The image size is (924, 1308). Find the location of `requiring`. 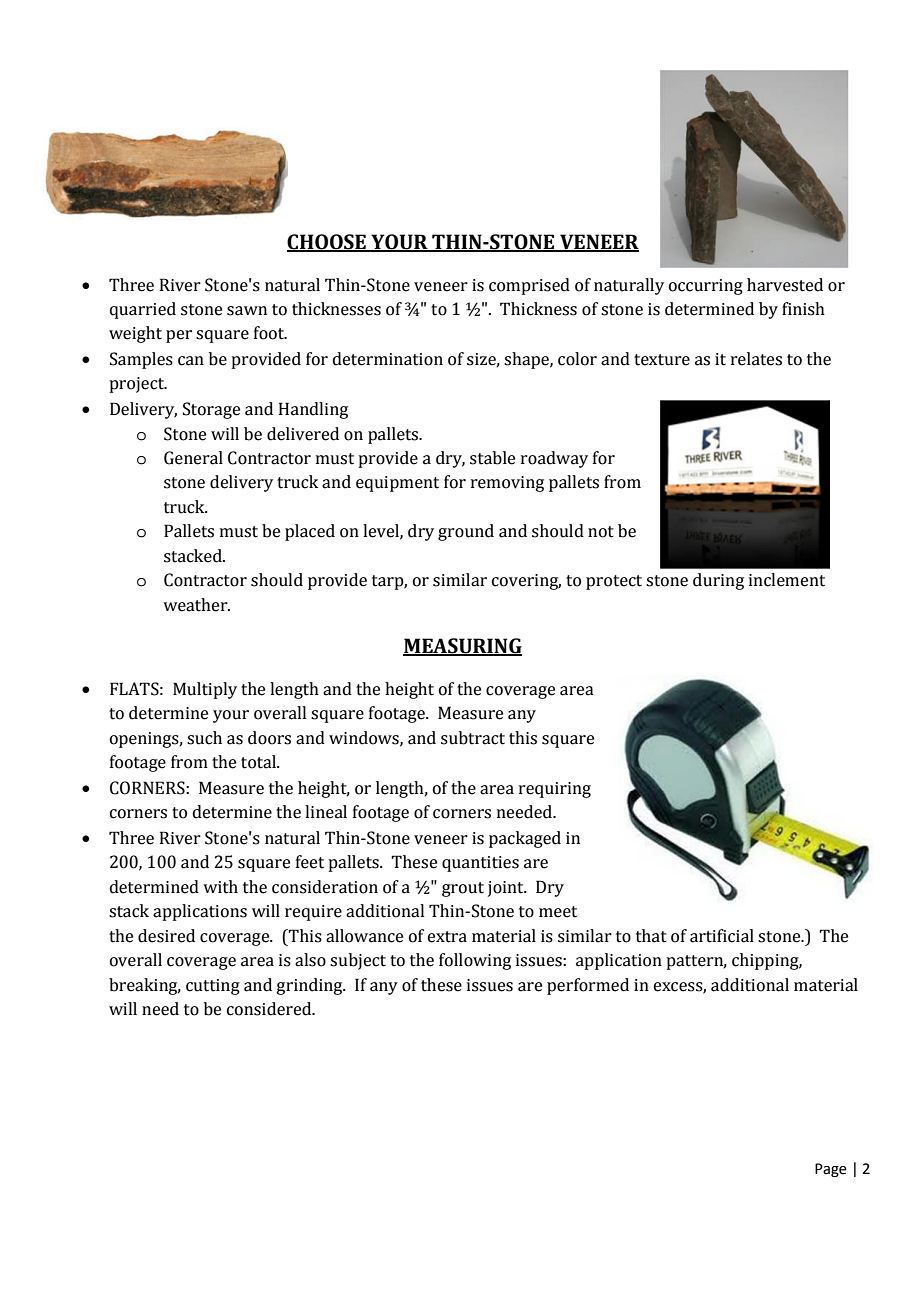

requiring is located at coordinates (555, 790).
